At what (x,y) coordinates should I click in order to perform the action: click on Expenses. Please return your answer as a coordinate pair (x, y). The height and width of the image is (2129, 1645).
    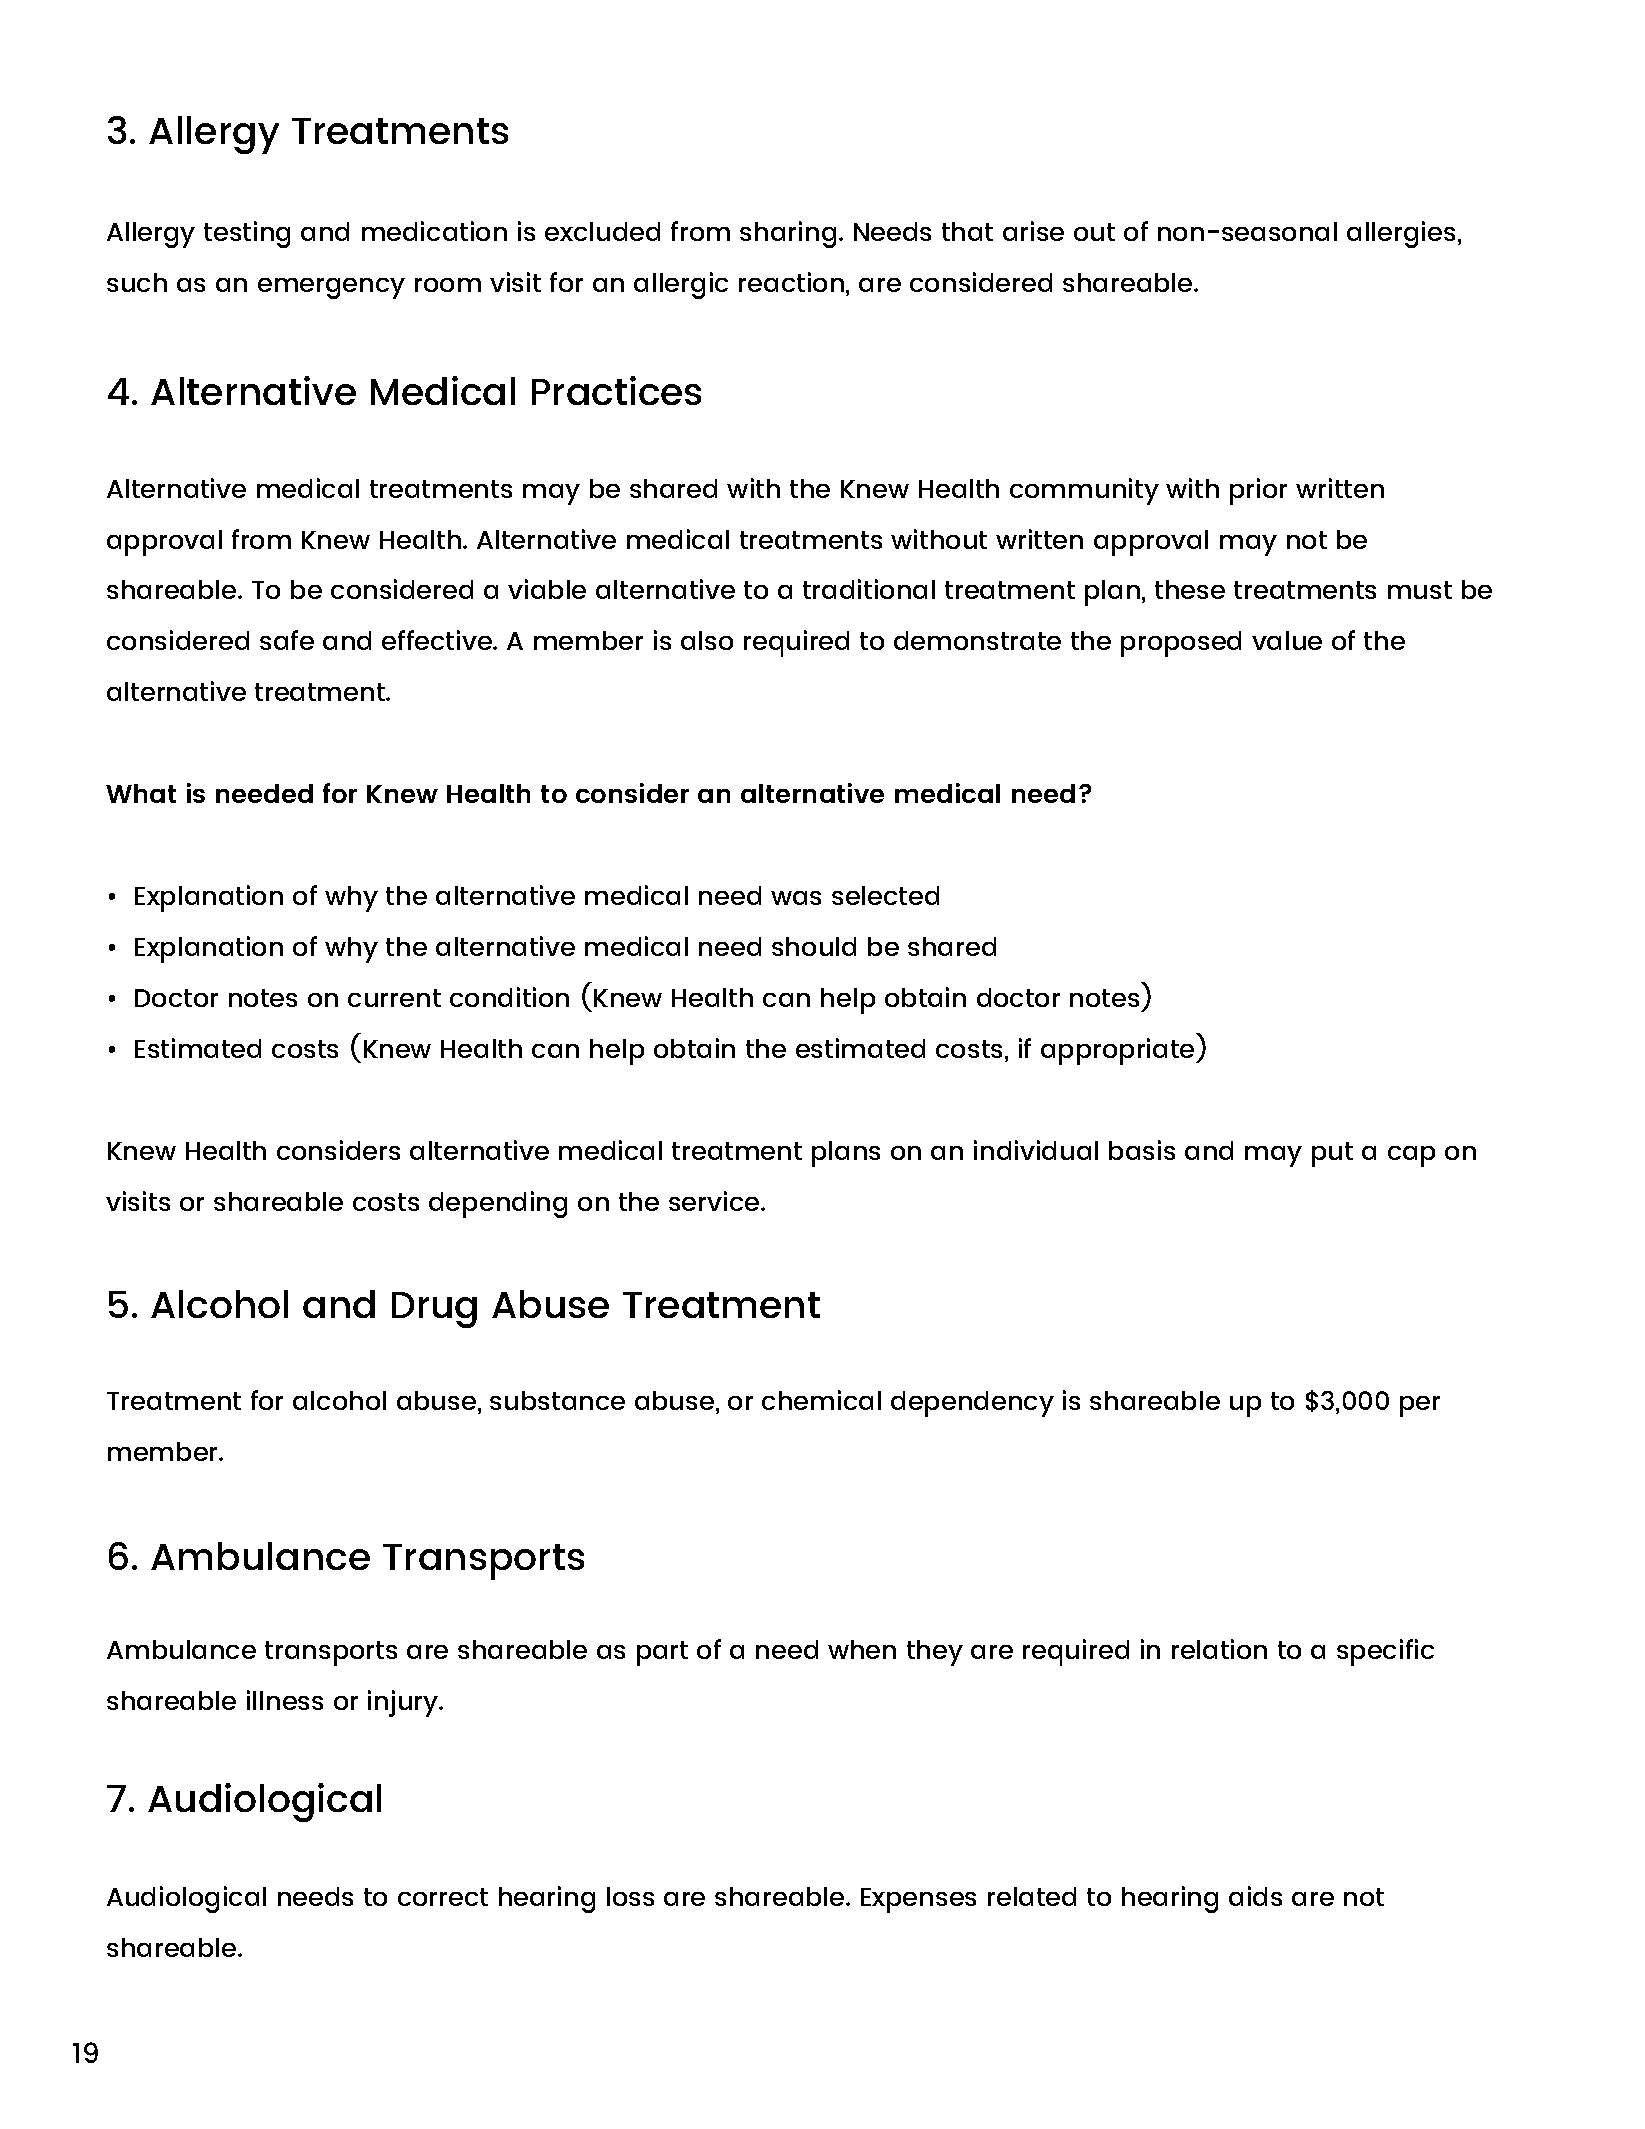
    Looking at the image, I should click on (918, 1900).
